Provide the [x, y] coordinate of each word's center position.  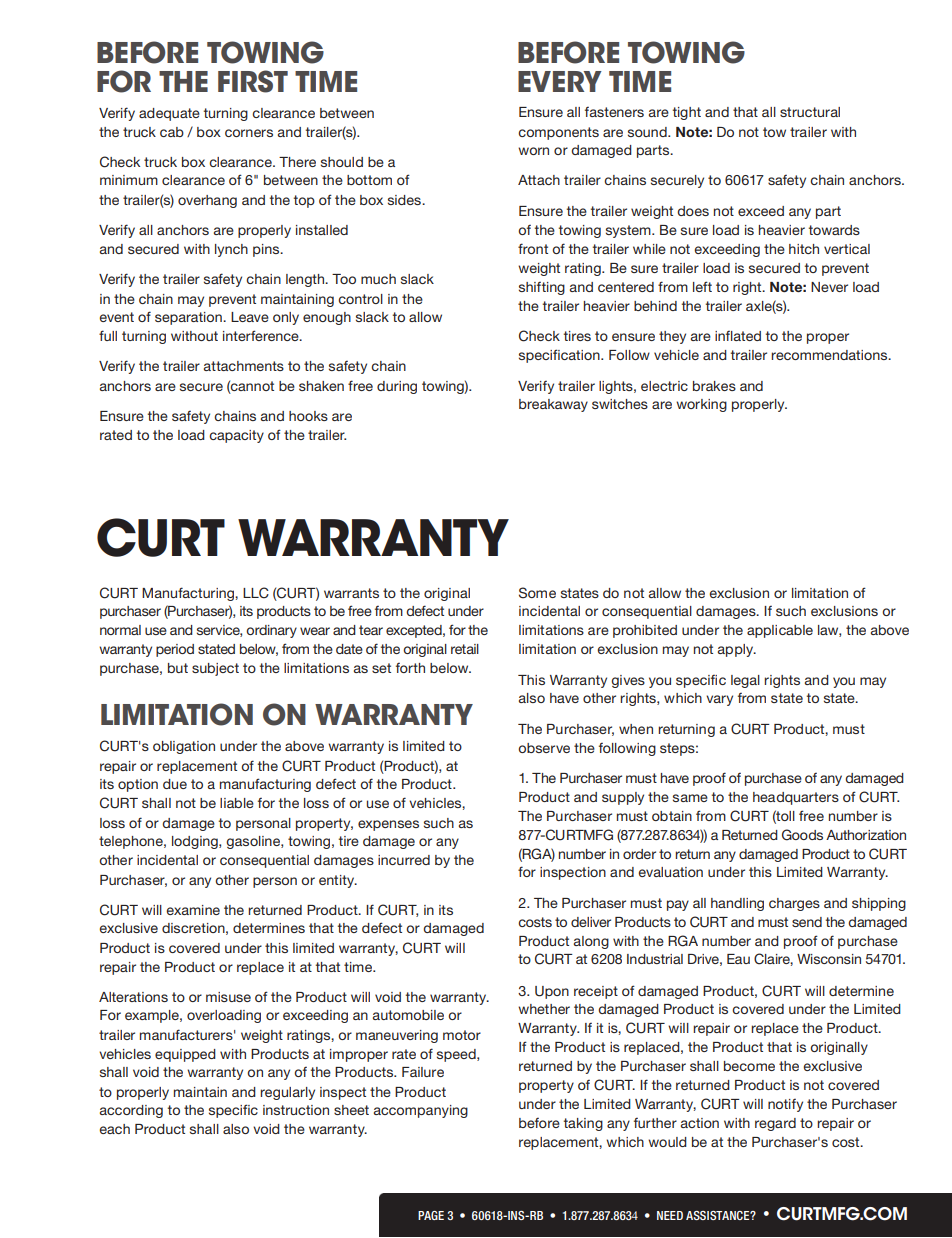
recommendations [830, 355]
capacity [236, 436]
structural [810, 112]
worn [533, 151]
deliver [591, 922]
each [114, 1129]
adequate [169, 114]
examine [193, 910]
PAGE [431, 1215]
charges [794, 904]
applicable [780, 631]
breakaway [553, 405]
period [175, 650]
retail [465, 649]
